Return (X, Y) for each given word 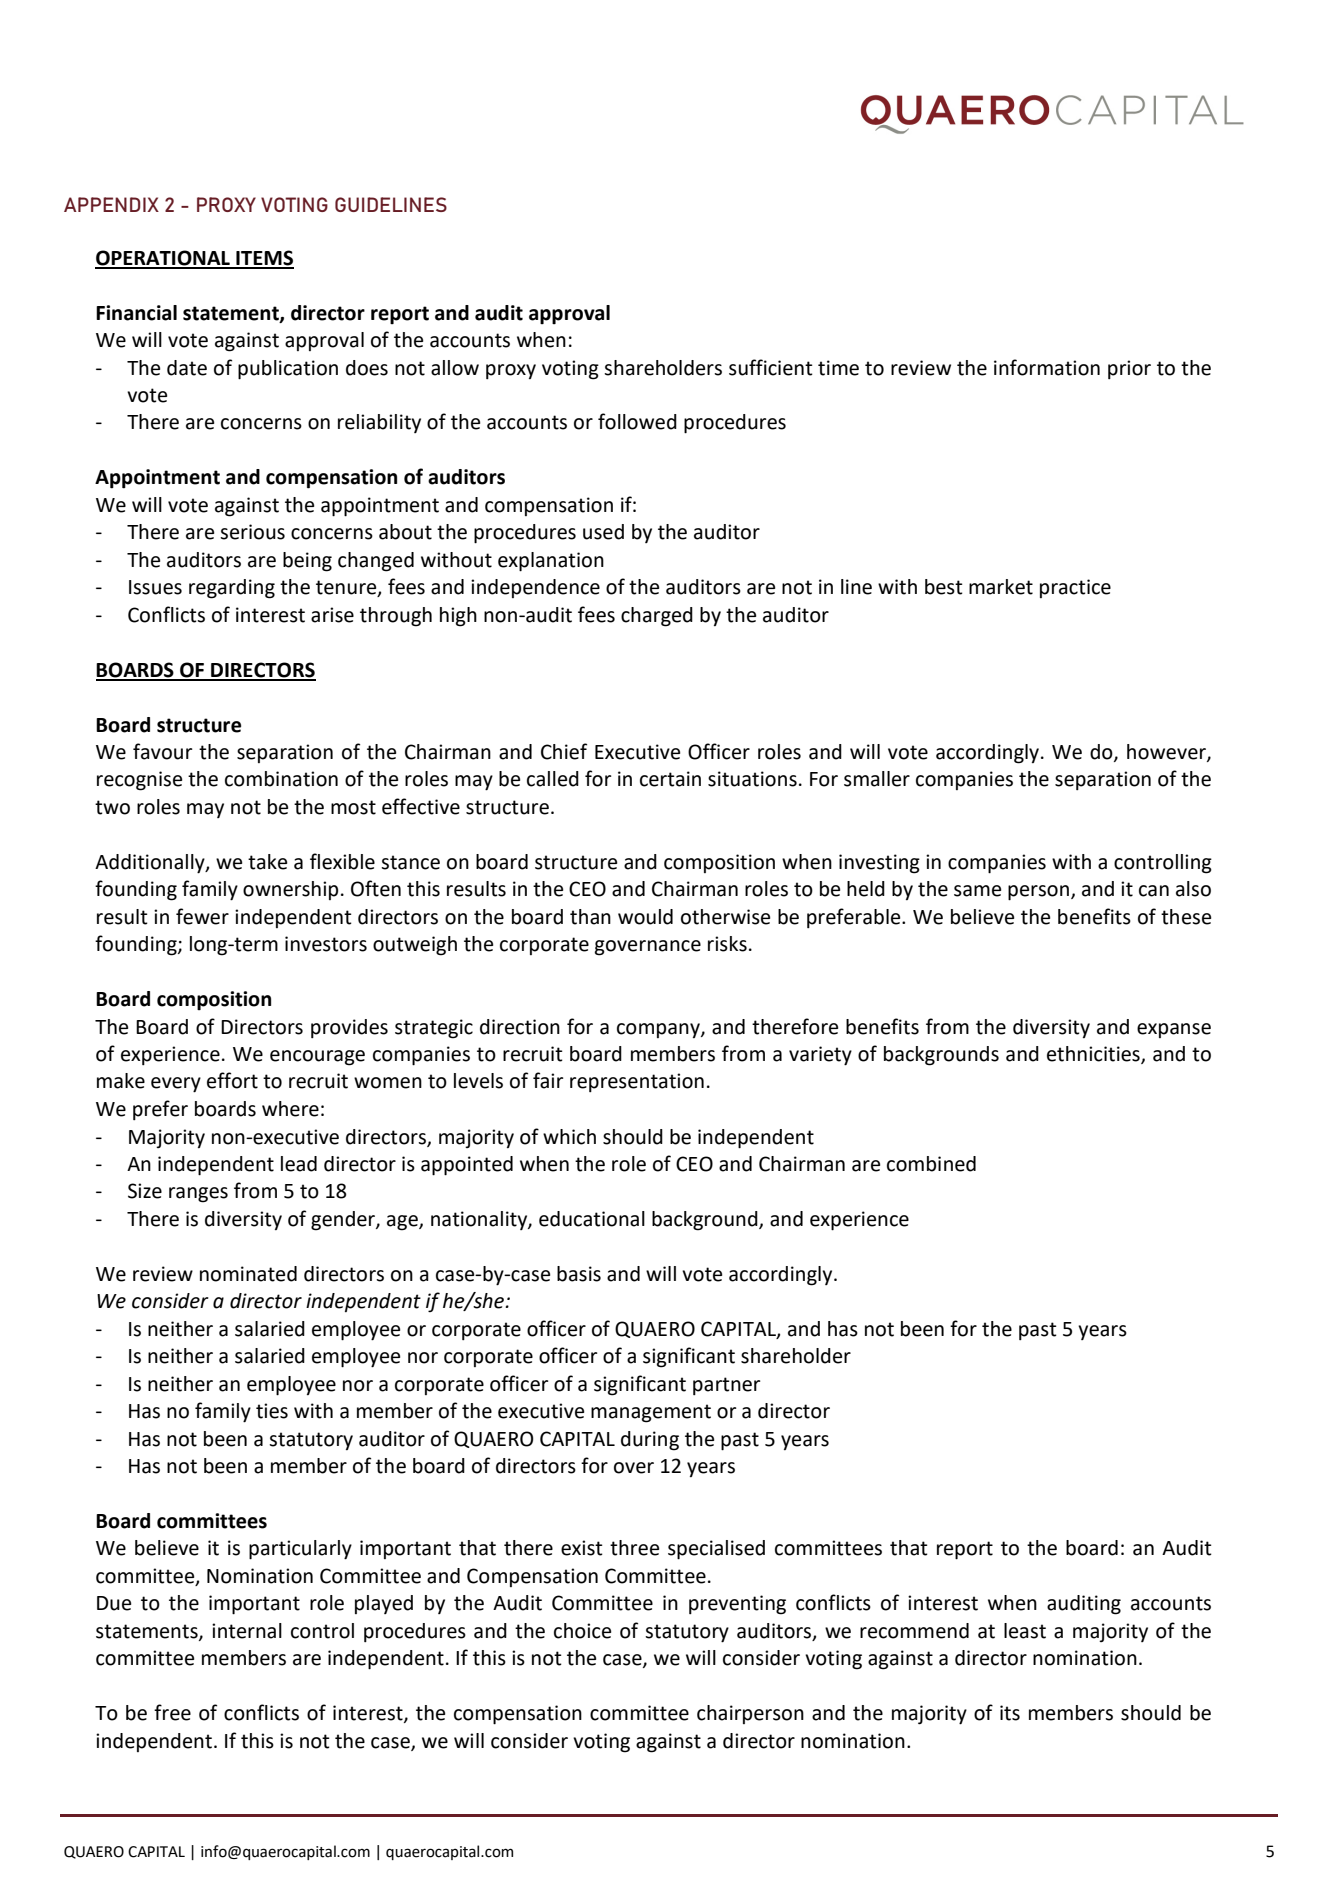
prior (1129, 369)
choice (582, 1631)
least (1025, 1631)
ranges (198, 1195)
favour (162, 751)
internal (247, 1631)
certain (670, 779)
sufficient (771, 367)
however (1167, 753)
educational (592, 1219)
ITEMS (264, 259)
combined (931, 1164)
